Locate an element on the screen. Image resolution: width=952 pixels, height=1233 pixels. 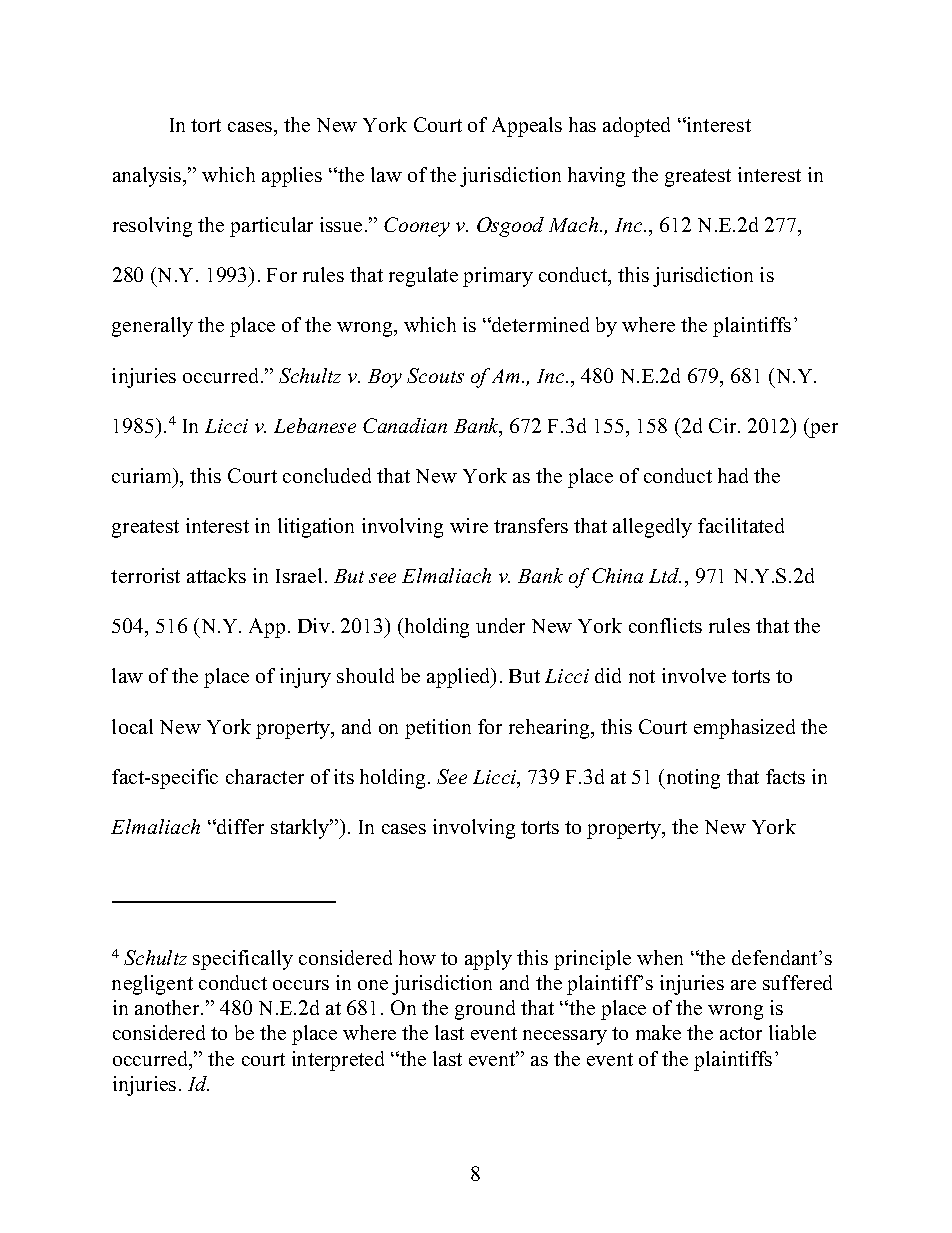
analysis is located at coordinates (148, 177).
